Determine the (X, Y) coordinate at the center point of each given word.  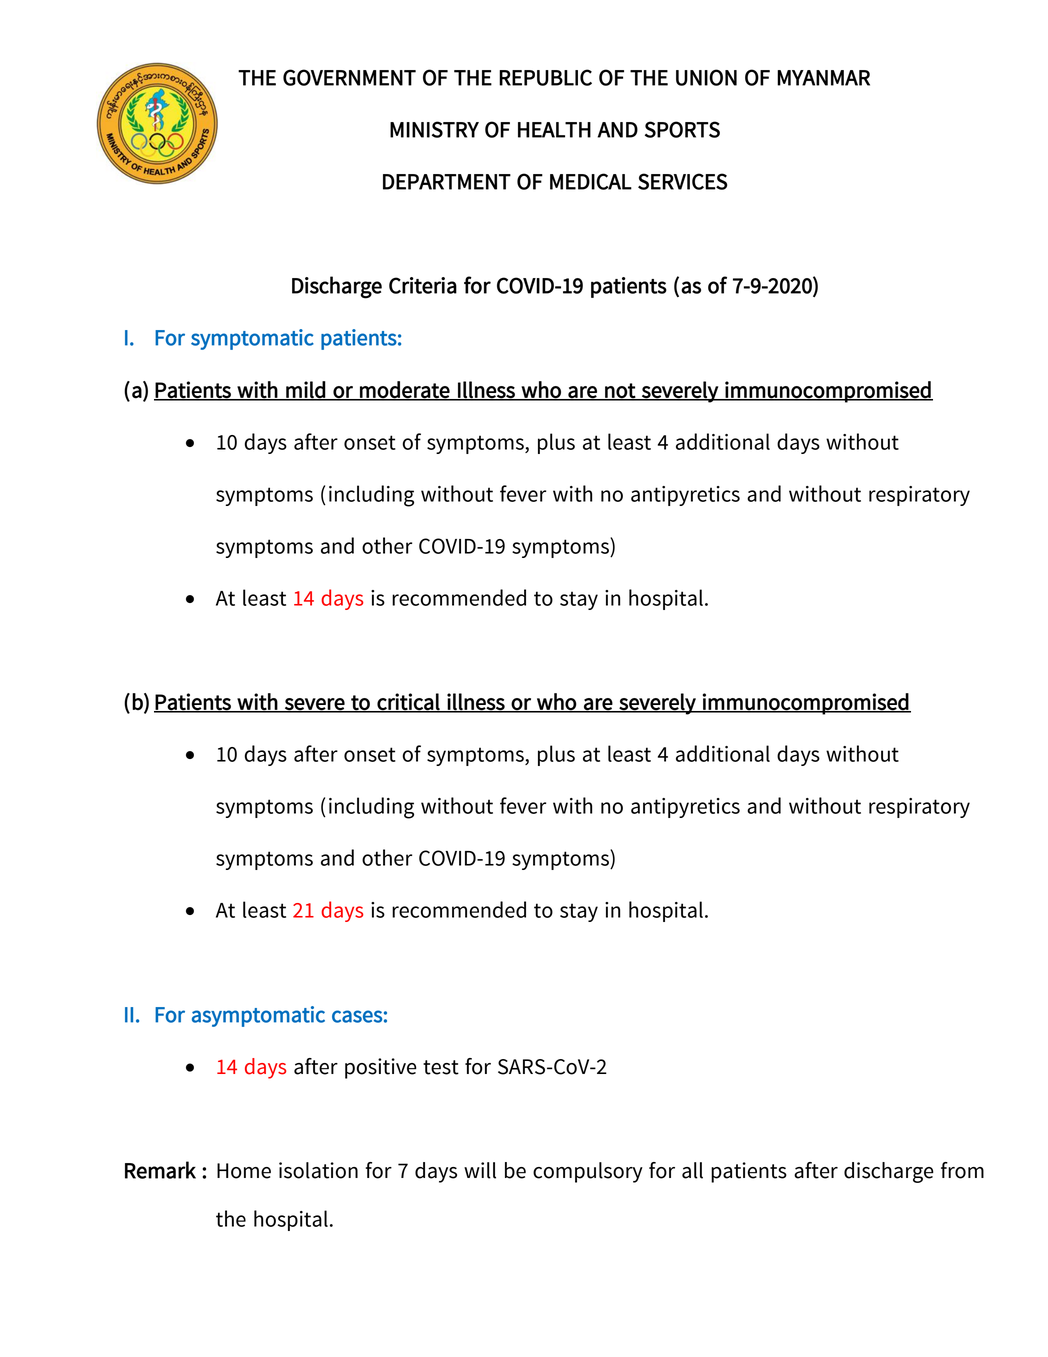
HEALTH (554, 130)
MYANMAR (823, 78)
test (441, 1067)
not (620, 391)
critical (408, 702)
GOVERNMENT (349, 77)
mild (306, 390)
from (962, 1170)
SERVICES (683, 181)
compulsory (588, 1172)
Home (244, 1171)
